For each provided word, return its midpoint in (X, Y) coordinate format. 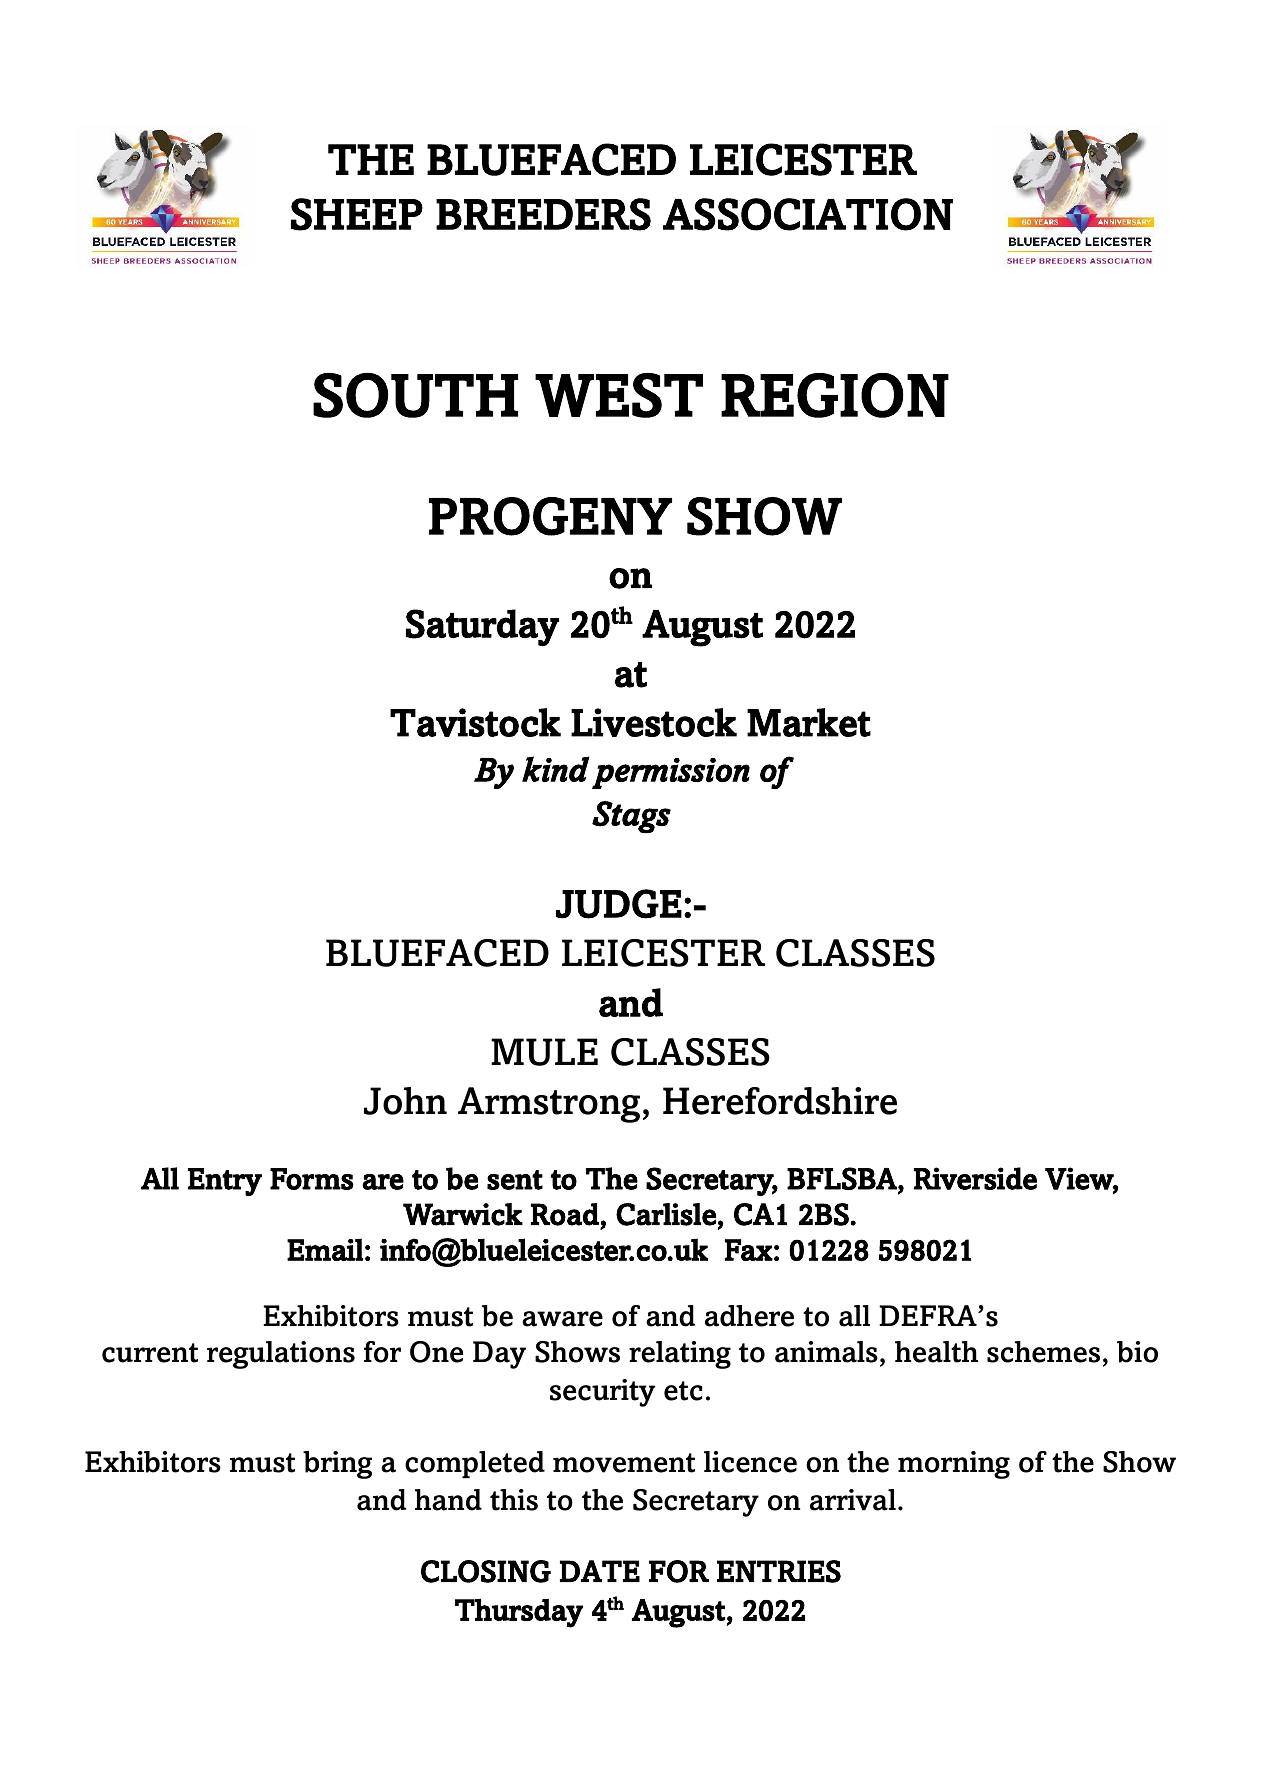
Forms (311, 1179)
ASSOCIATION (808, 214)
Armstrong (549, 1105)
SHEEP (357, 214)
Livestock (654, 722)
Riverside (975, 1178)
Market (809, 722)
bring (337, 1465)
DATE (600, 1571)
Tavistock (475, 722)
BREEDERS (543, 214)
